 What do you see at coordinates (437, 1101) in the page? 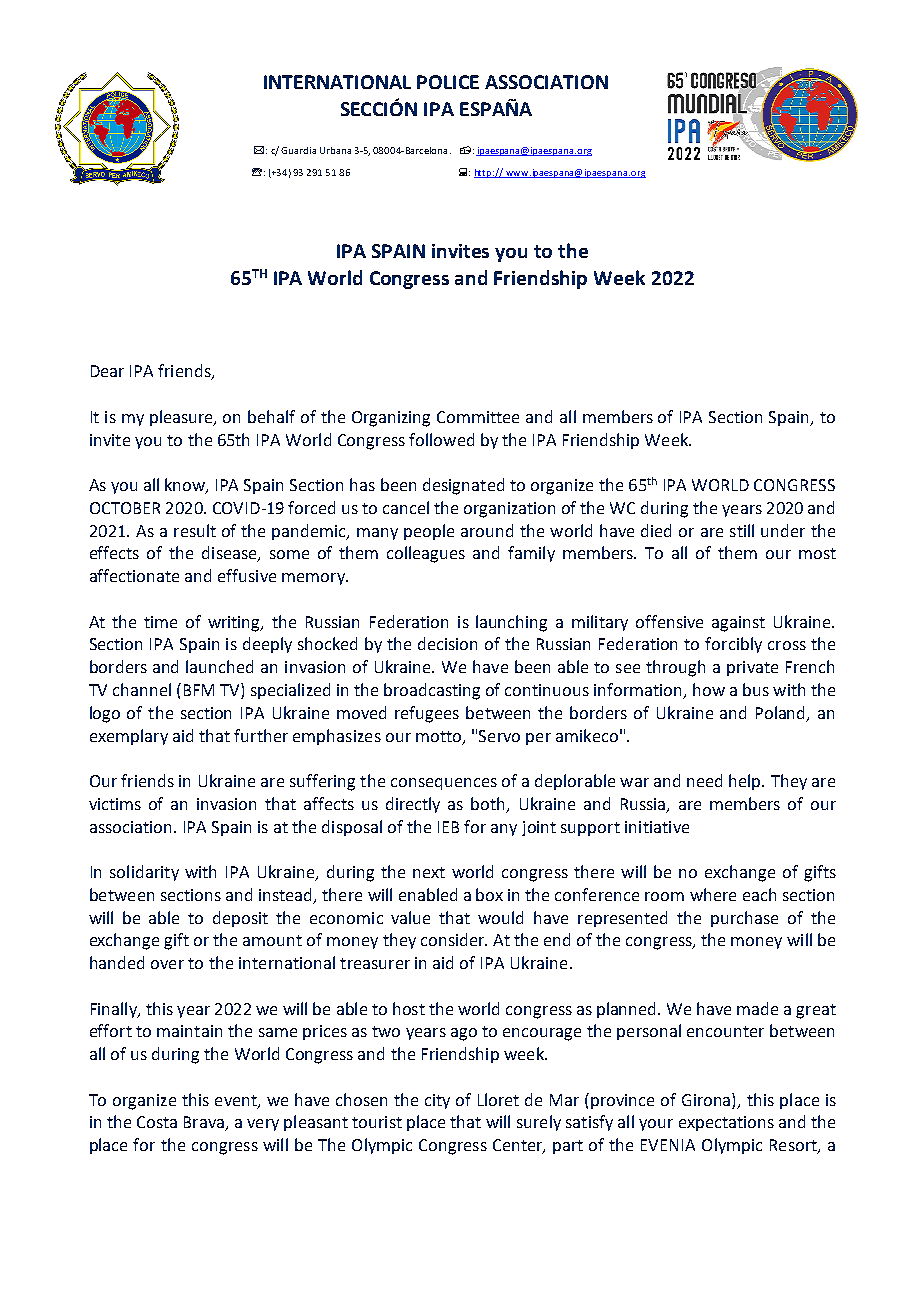
I see `city` at bounding box center [437, 1101].
